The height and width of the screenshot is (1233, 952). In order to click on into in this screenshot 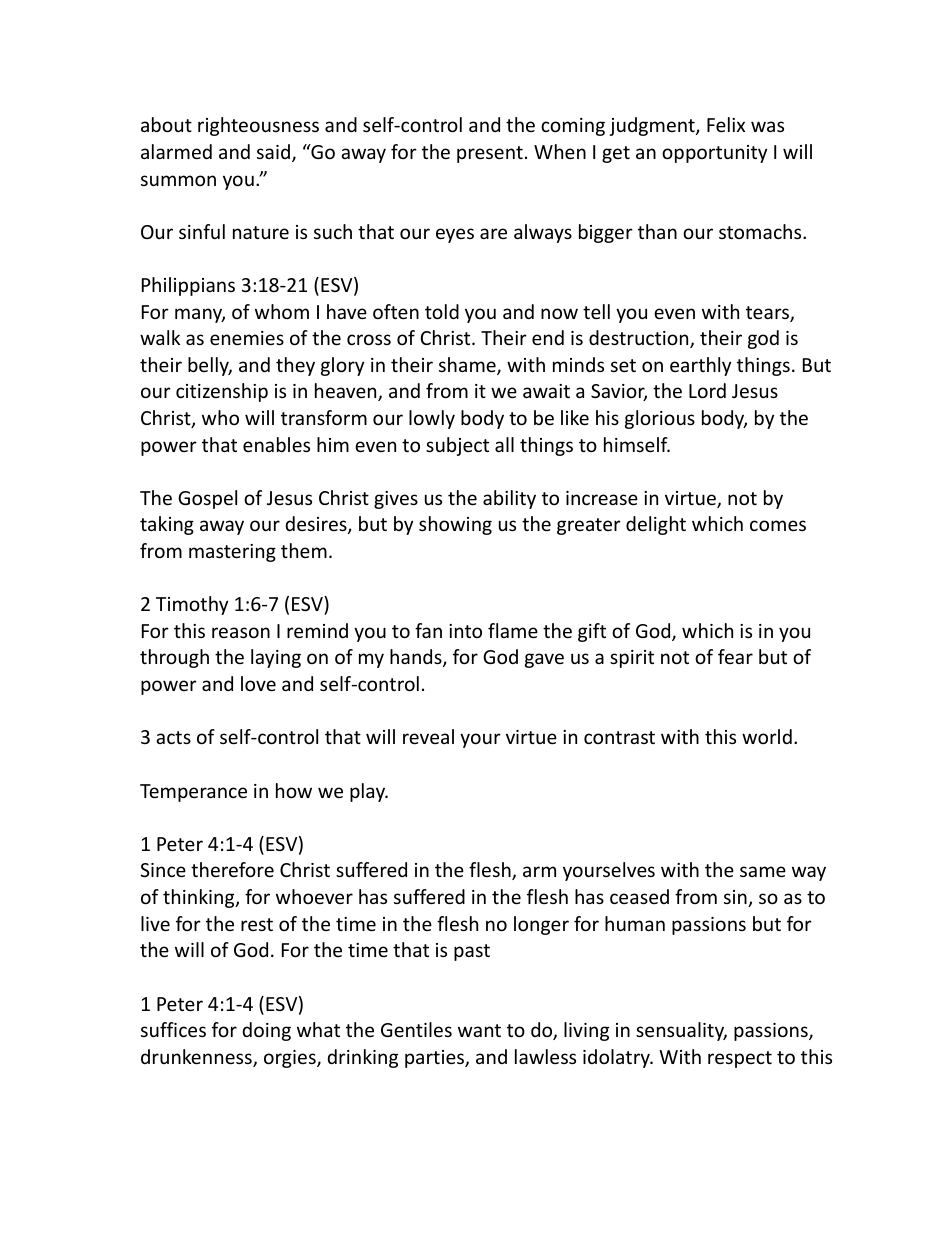, I will do `click(465, 631)`.
